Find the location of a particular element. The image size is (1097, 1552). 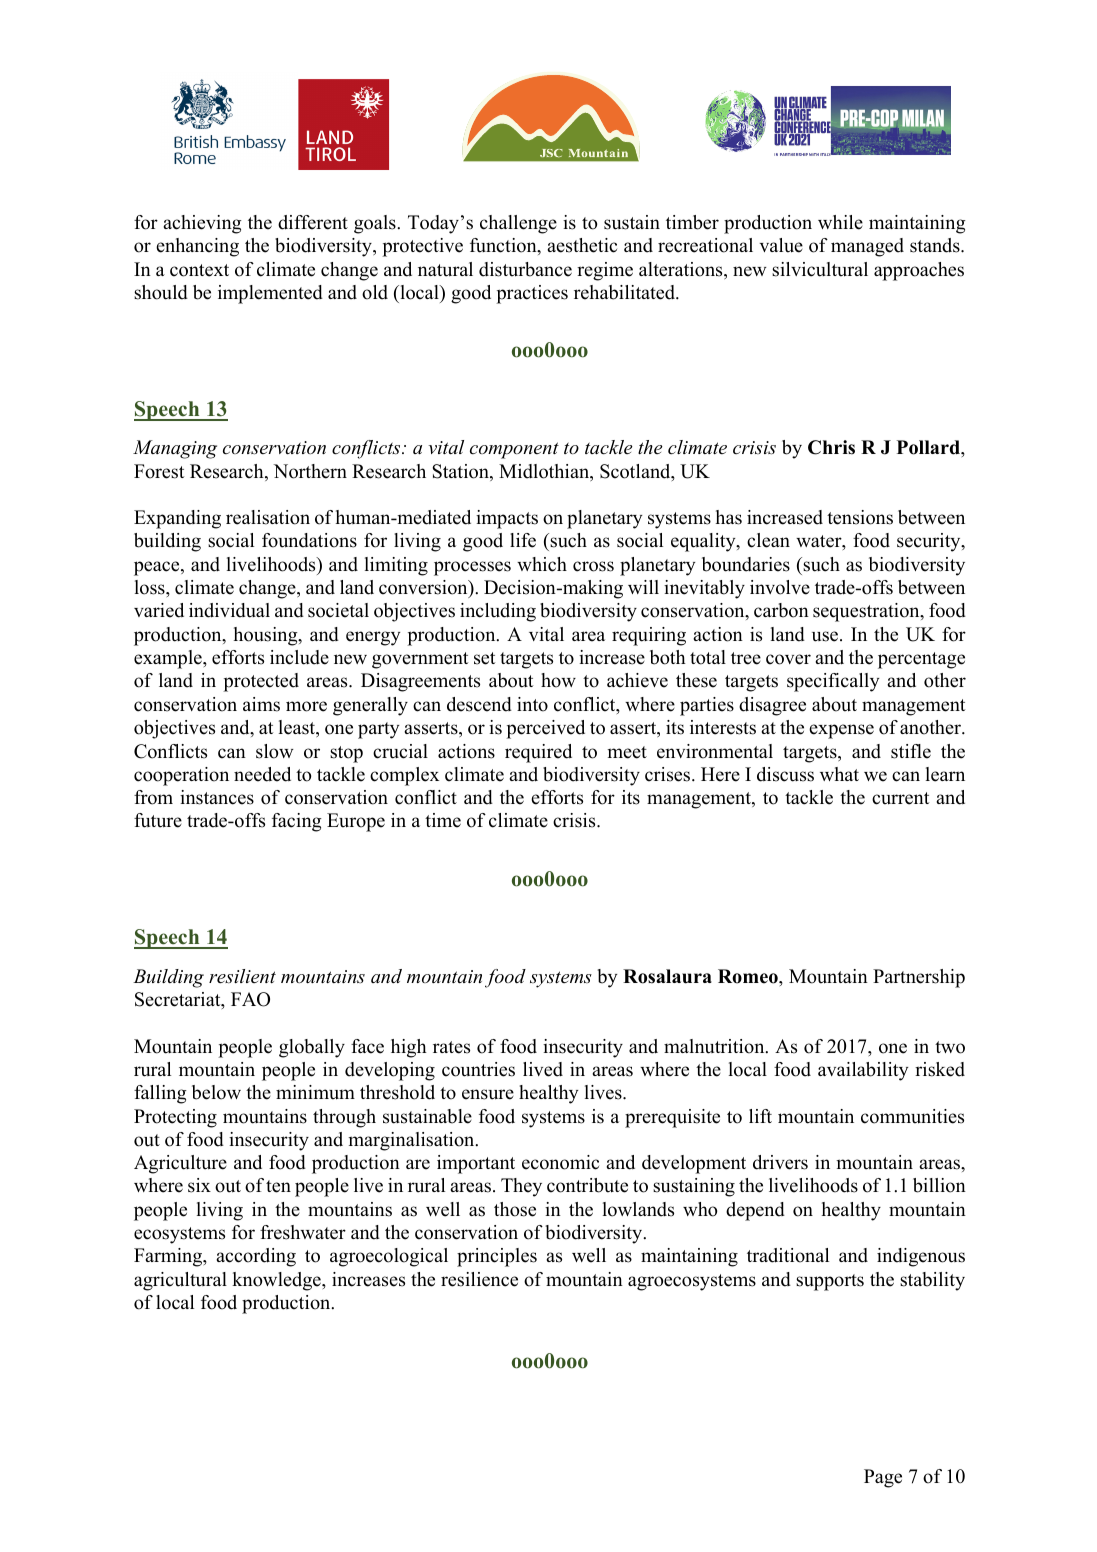

protected is located at coordinates (261, 682).
